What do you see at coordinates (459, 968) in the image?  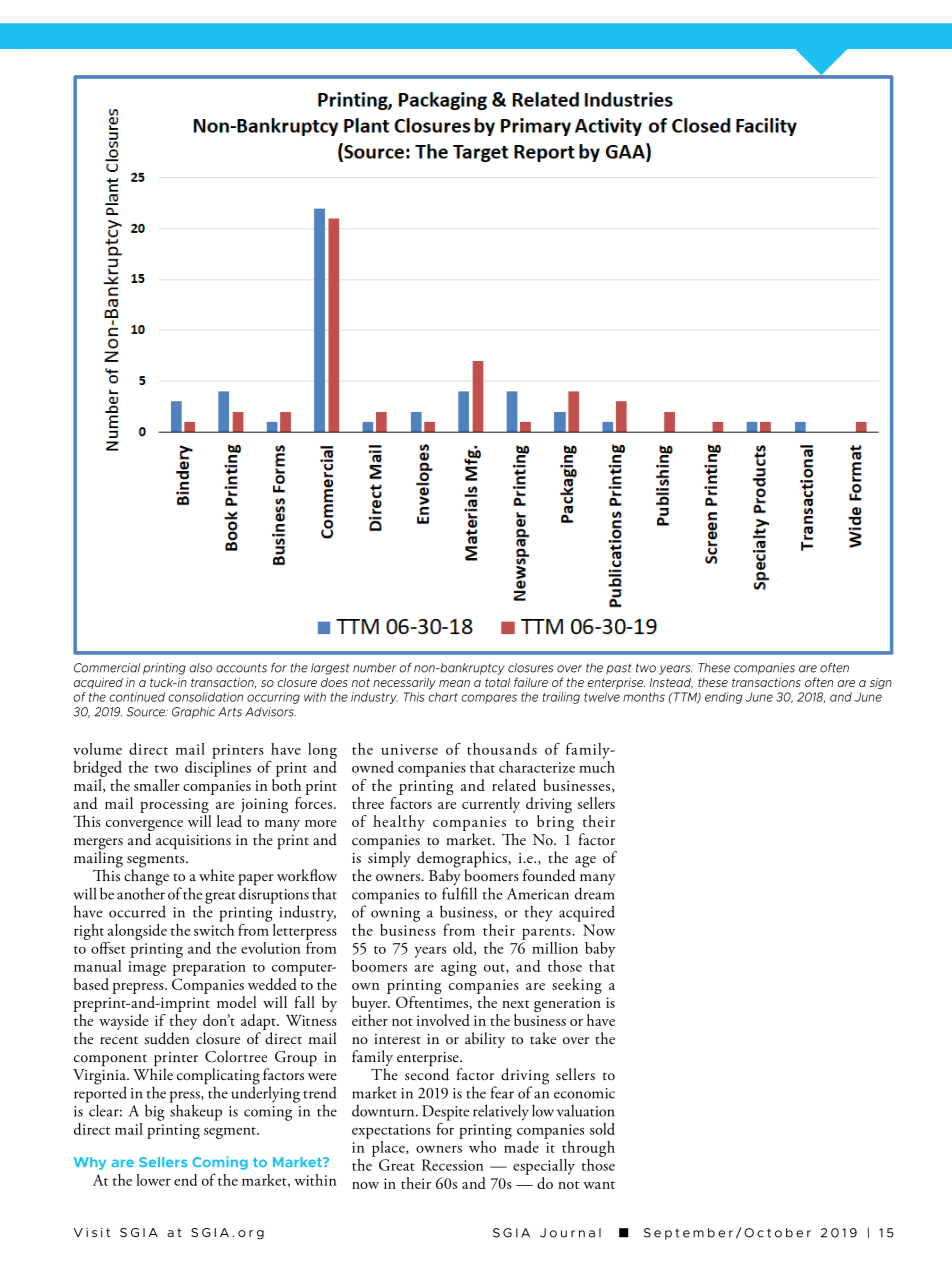 I see `aging` at bounding box center [459, 968].
